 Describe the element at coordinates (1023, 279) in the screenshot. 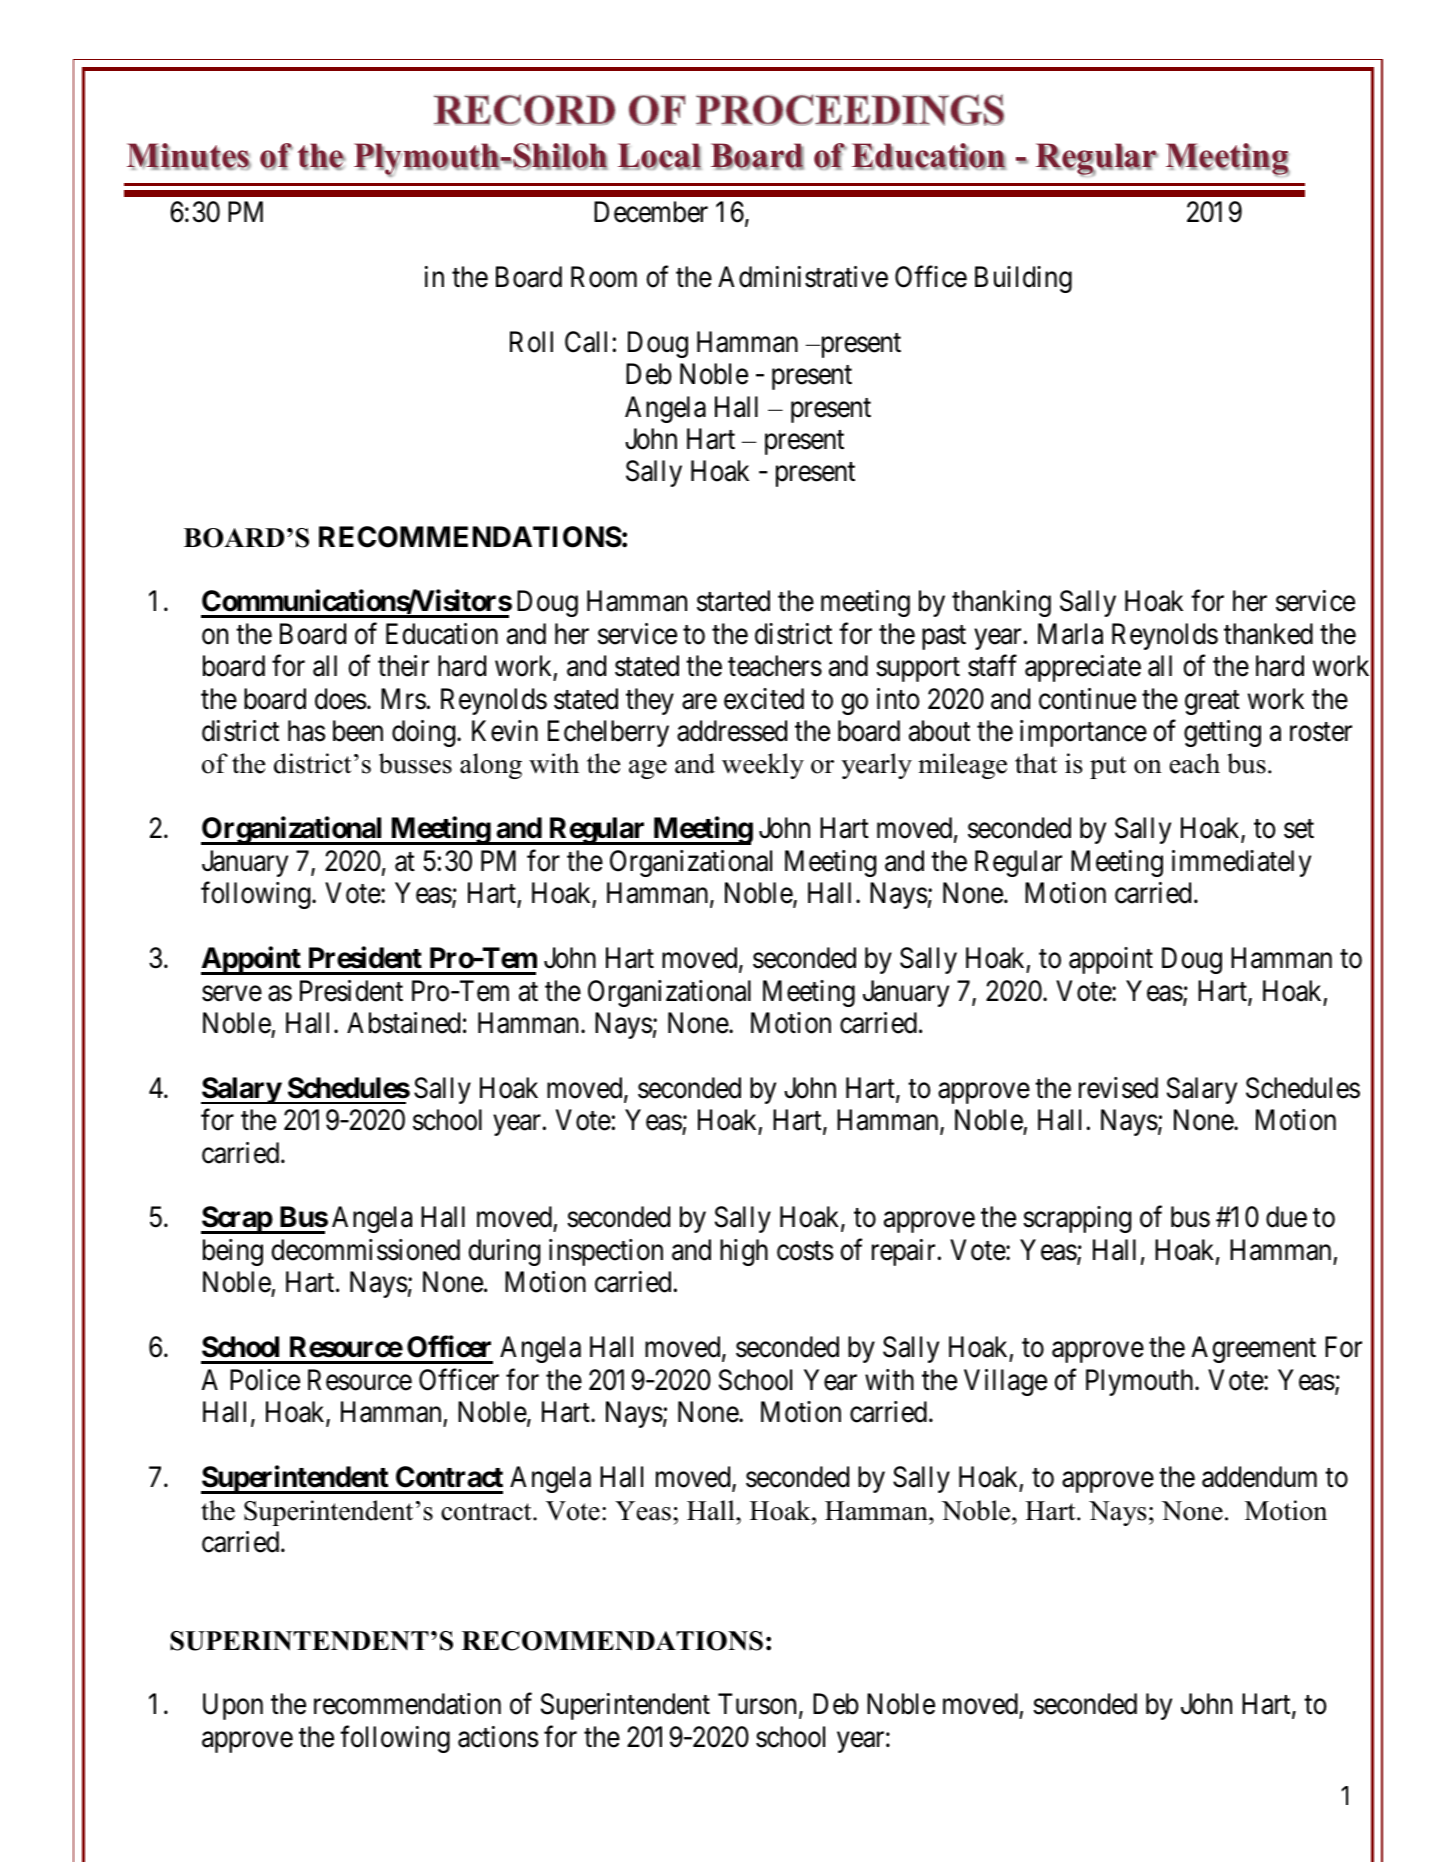

I see `Building` at that location.
